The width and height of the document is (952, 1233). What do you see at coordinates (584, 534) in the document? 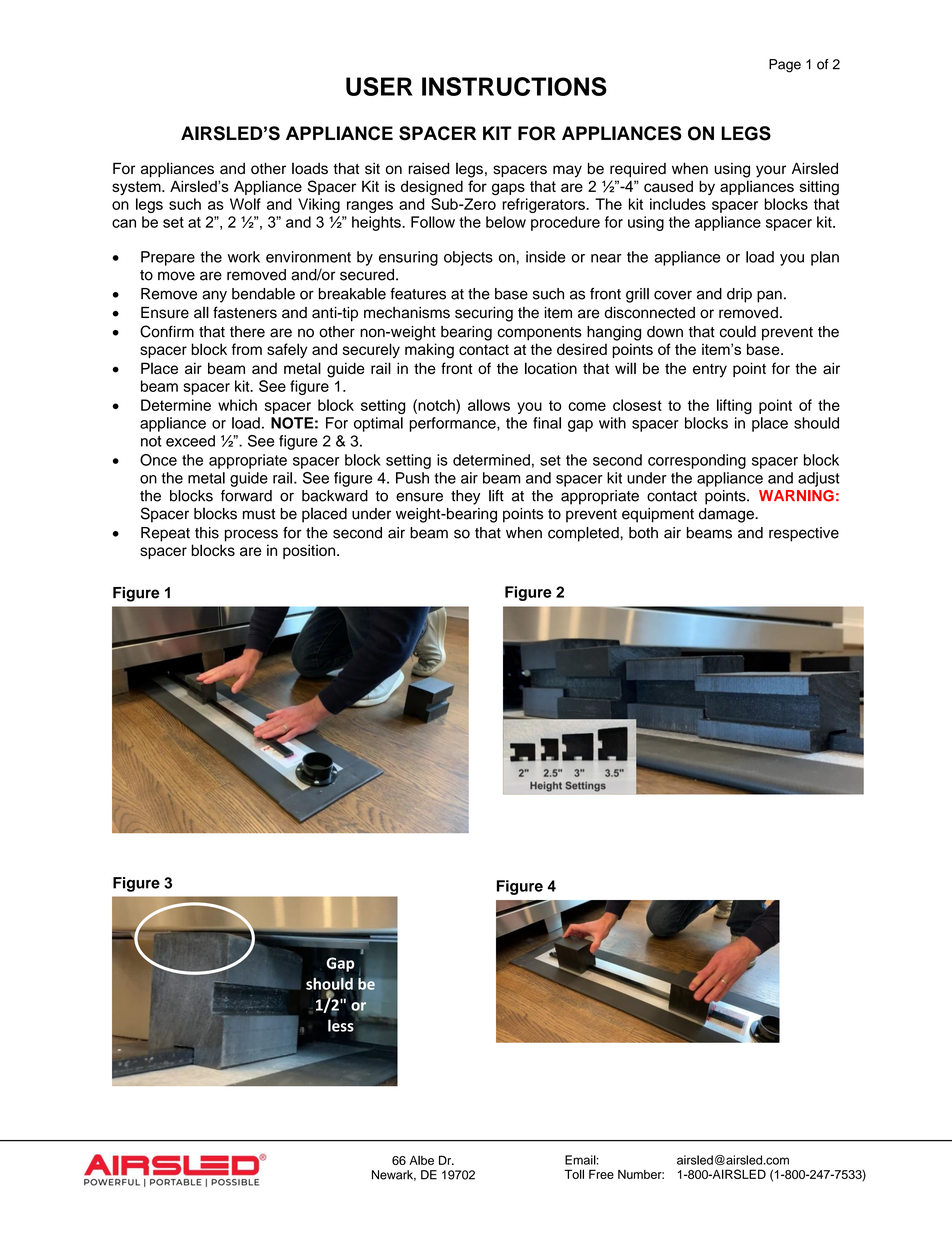
I see `completed` at bounding box center [584, 534].
